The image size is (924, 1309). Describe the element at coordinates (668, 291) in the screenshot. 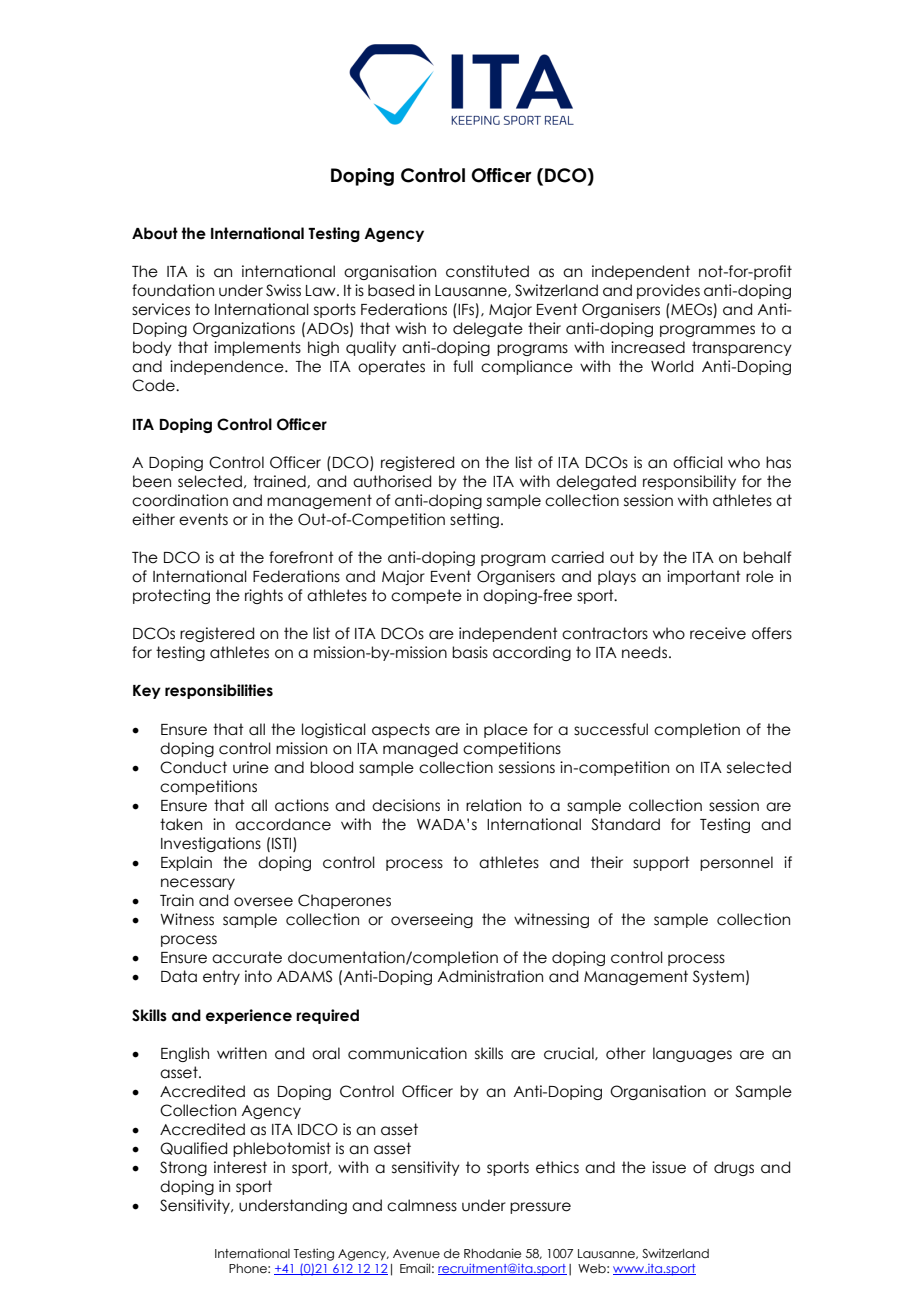

I see `provides` at that location.
